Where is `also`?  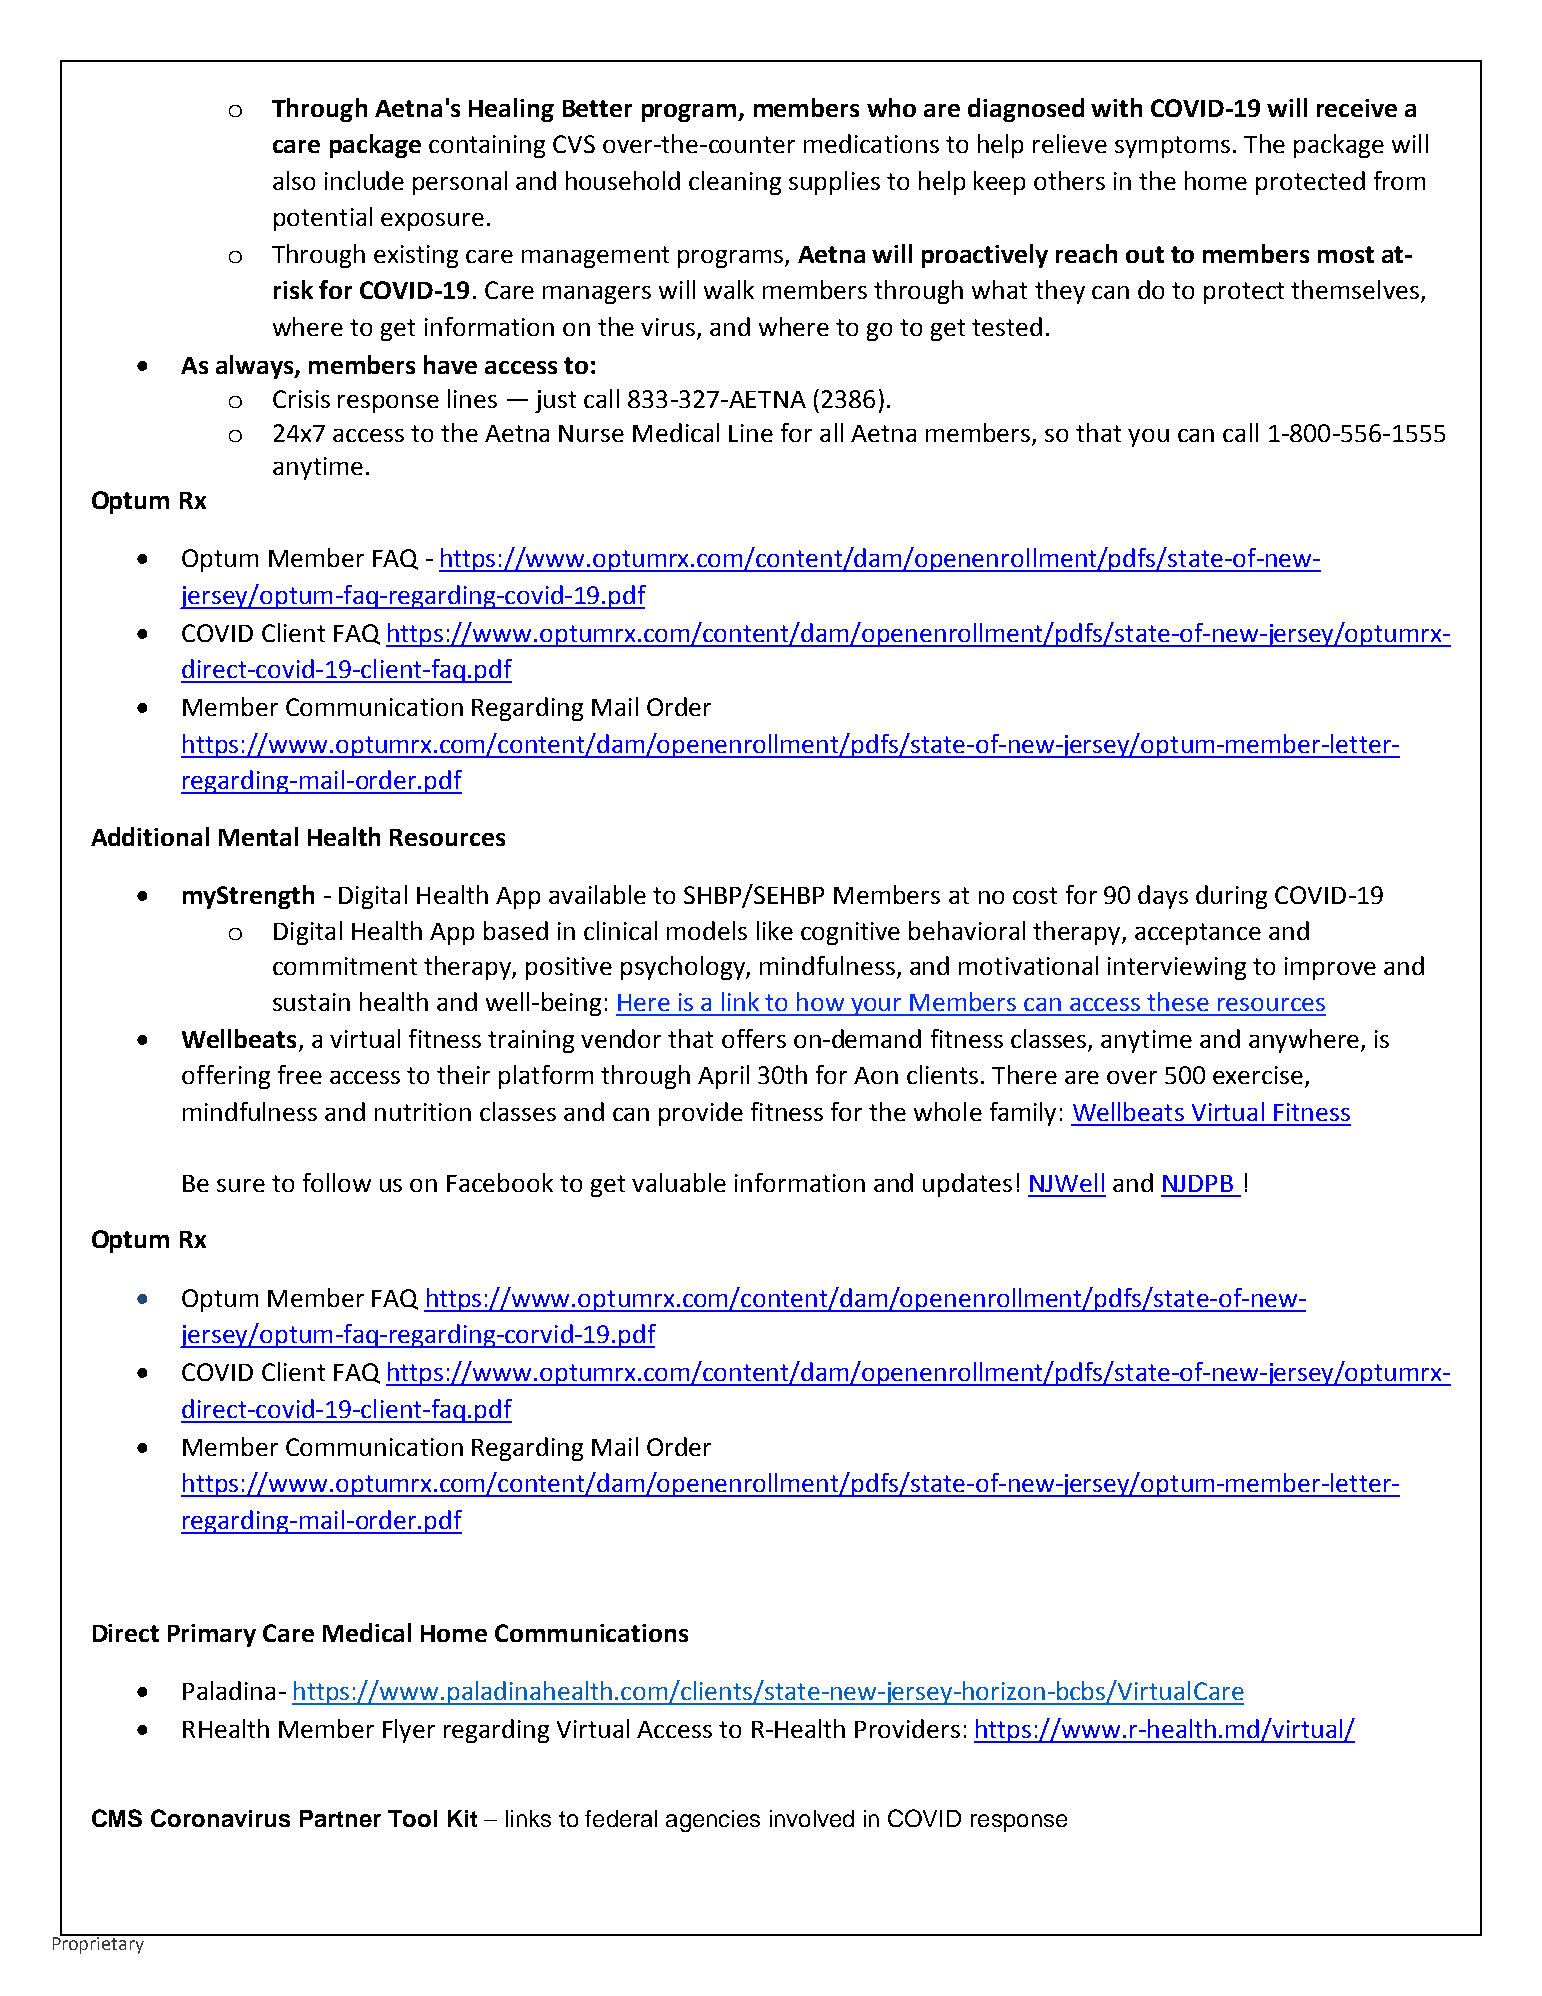
also is located at coordinates (294, 180).
